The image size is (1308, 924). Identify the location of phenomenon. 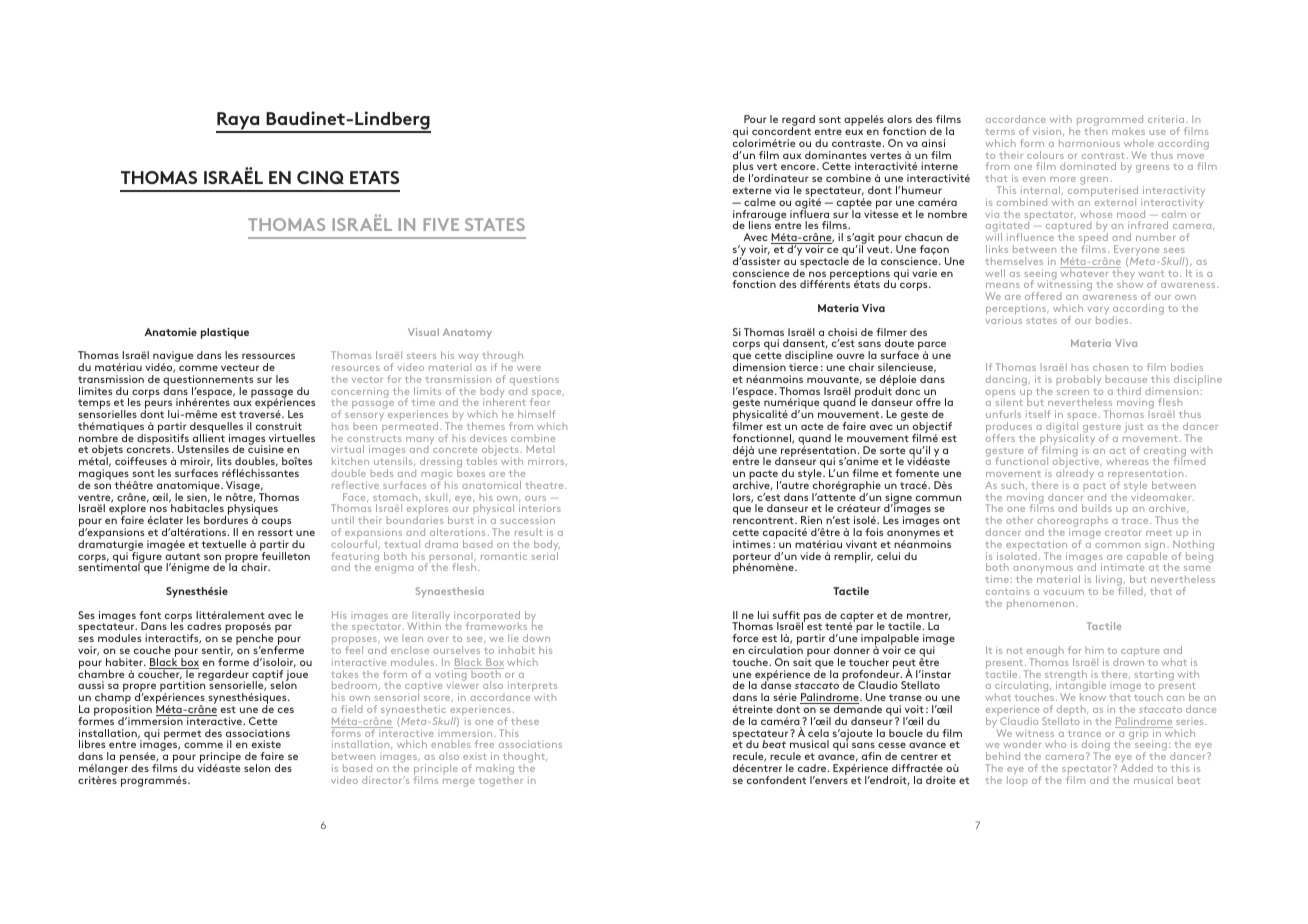
(1042, 604).
